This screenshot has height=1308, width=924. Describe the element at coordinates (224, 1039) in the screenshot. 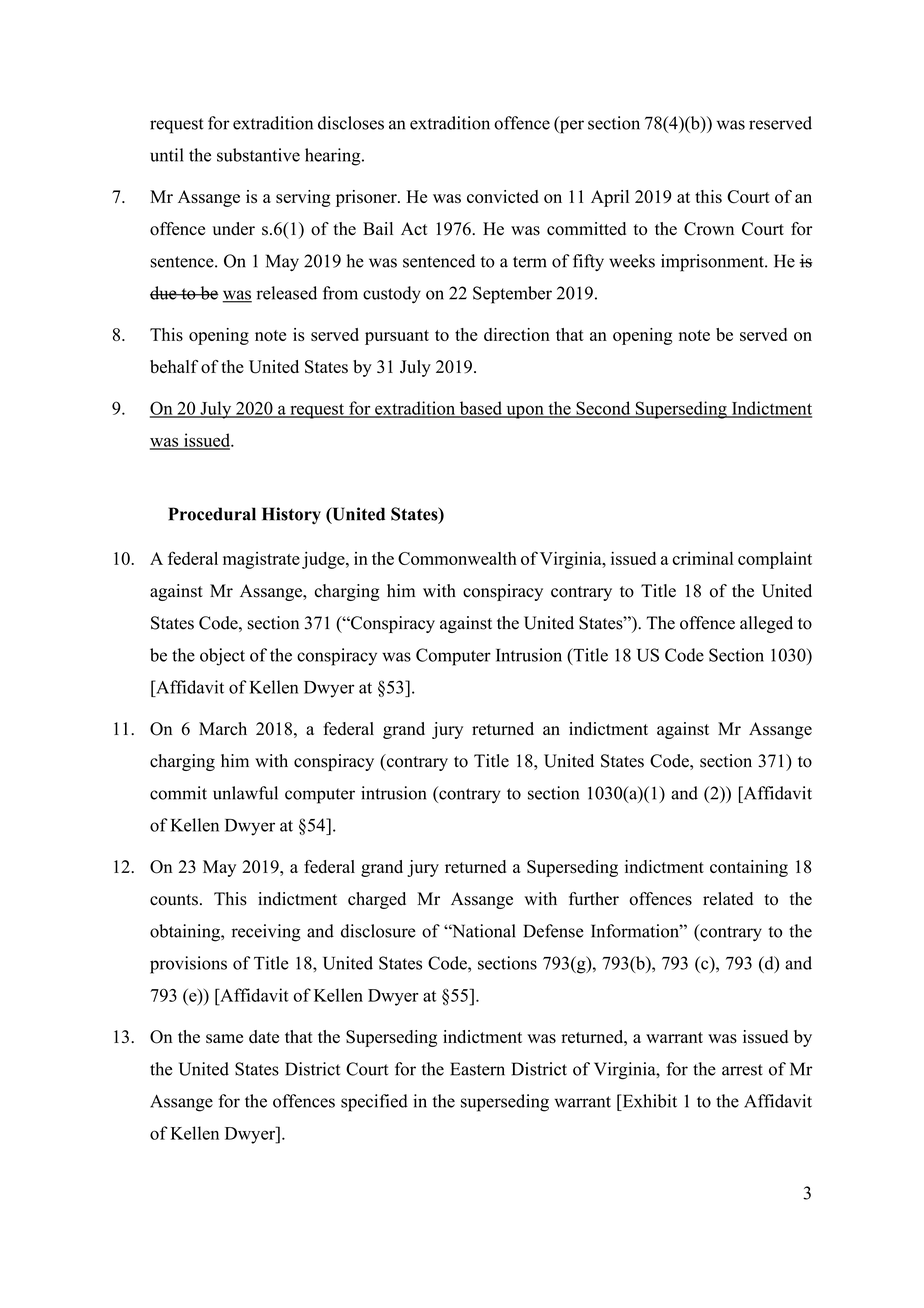

I see `same` at that location.
